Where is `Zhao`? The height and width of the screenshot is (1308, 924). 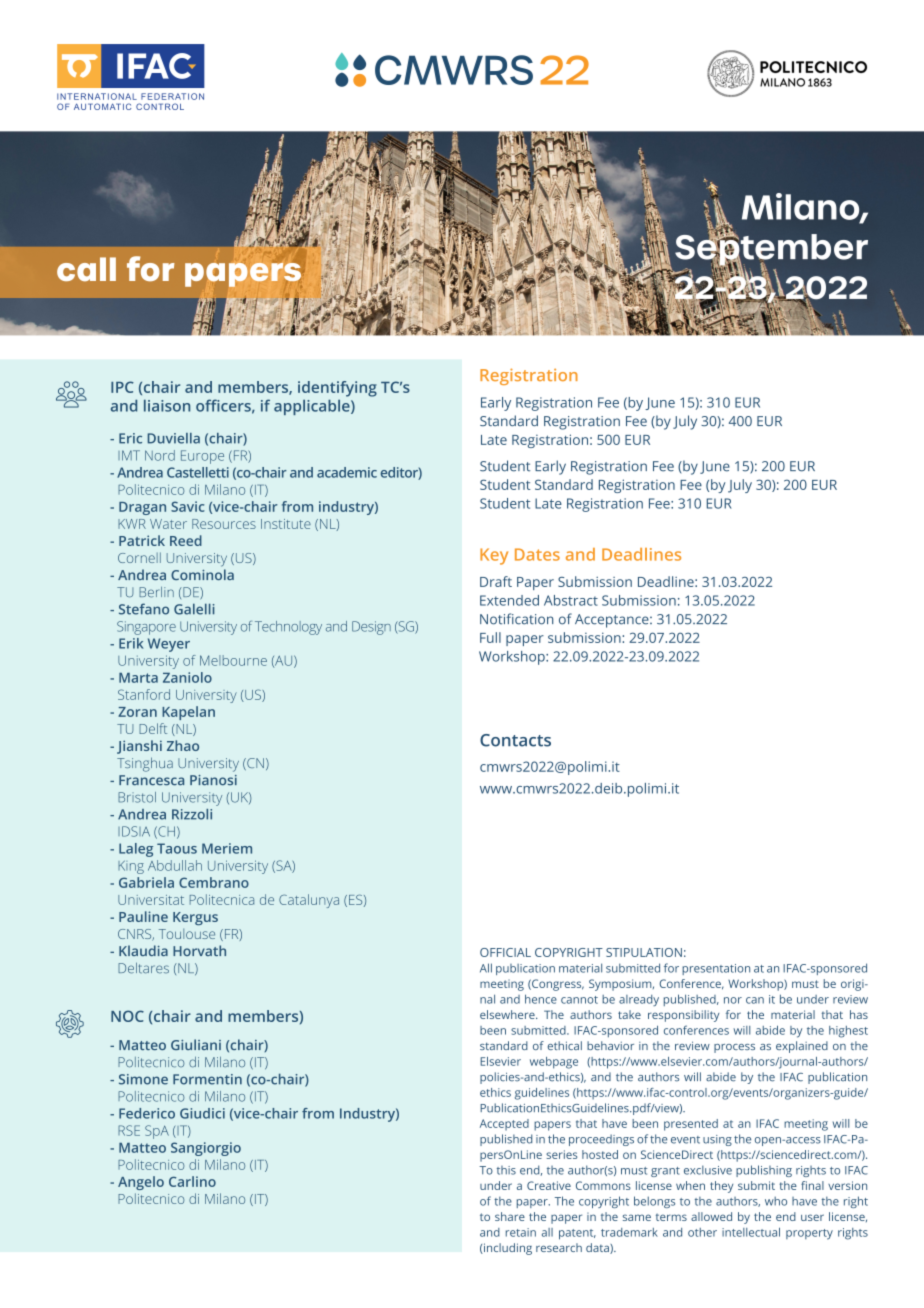 Zhao is located at coordinates (183, 745).
